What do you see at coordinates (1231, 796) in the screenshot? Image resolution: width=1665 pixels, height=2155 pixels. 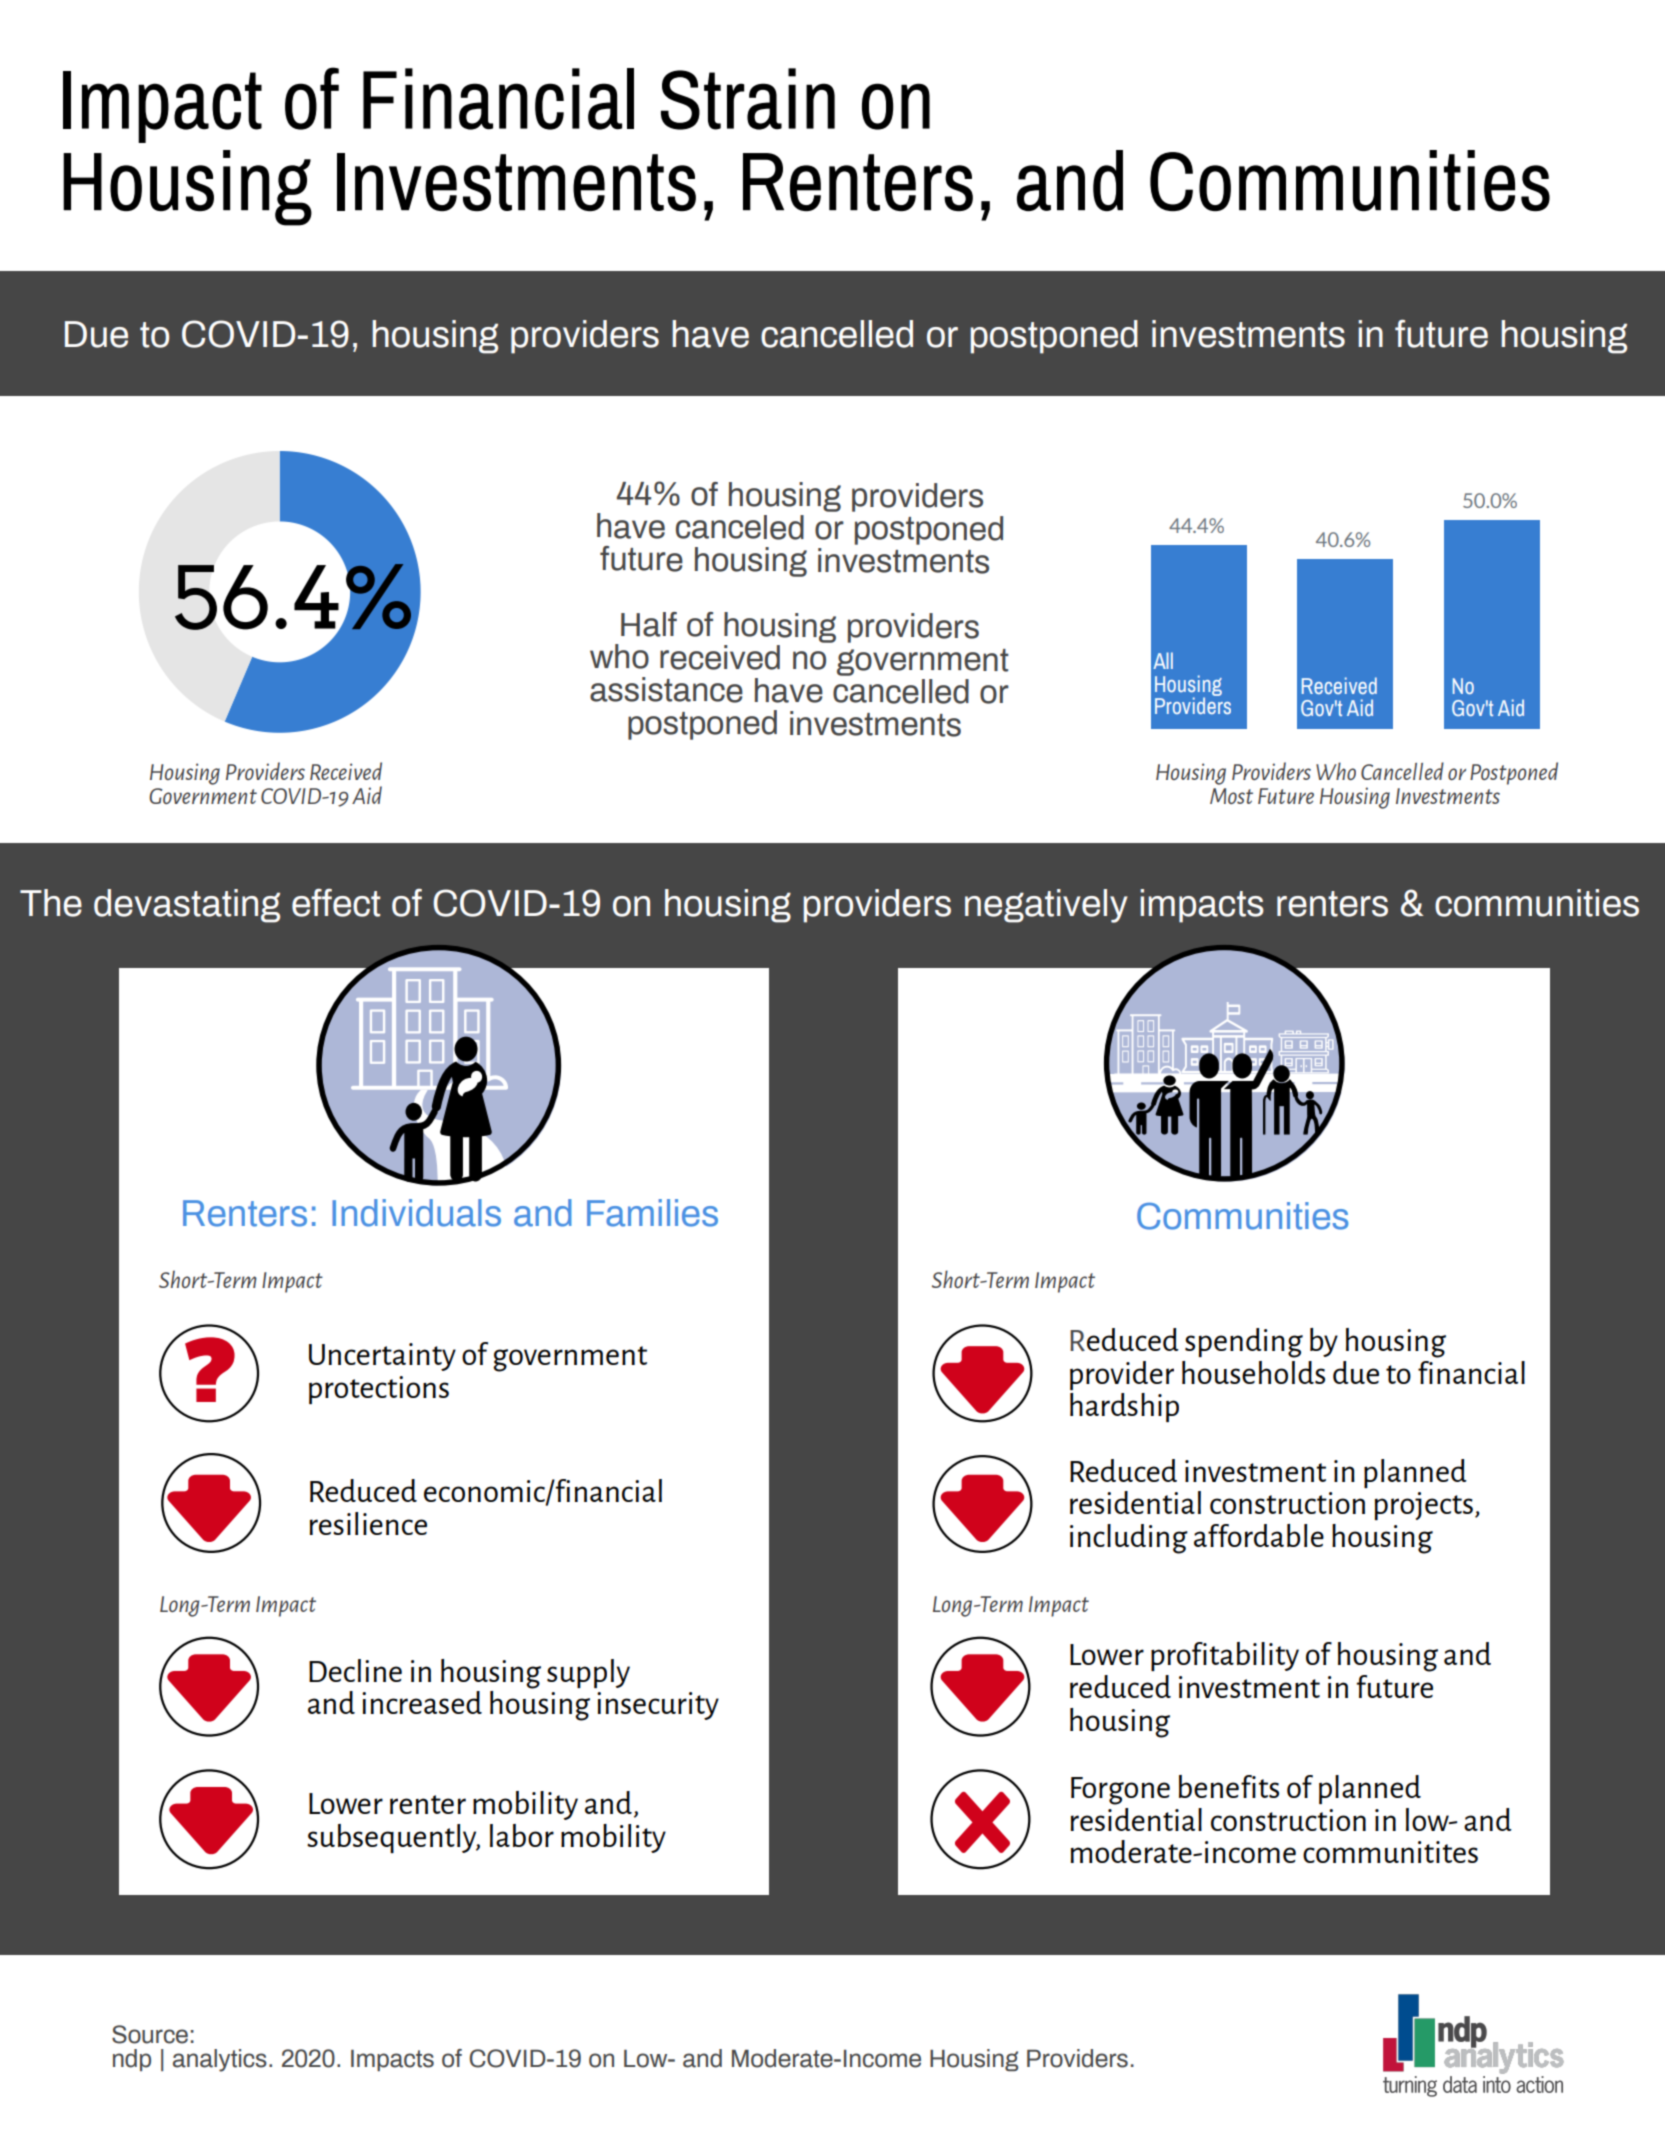 I see `Most` at bounding box center [1231, 796].
